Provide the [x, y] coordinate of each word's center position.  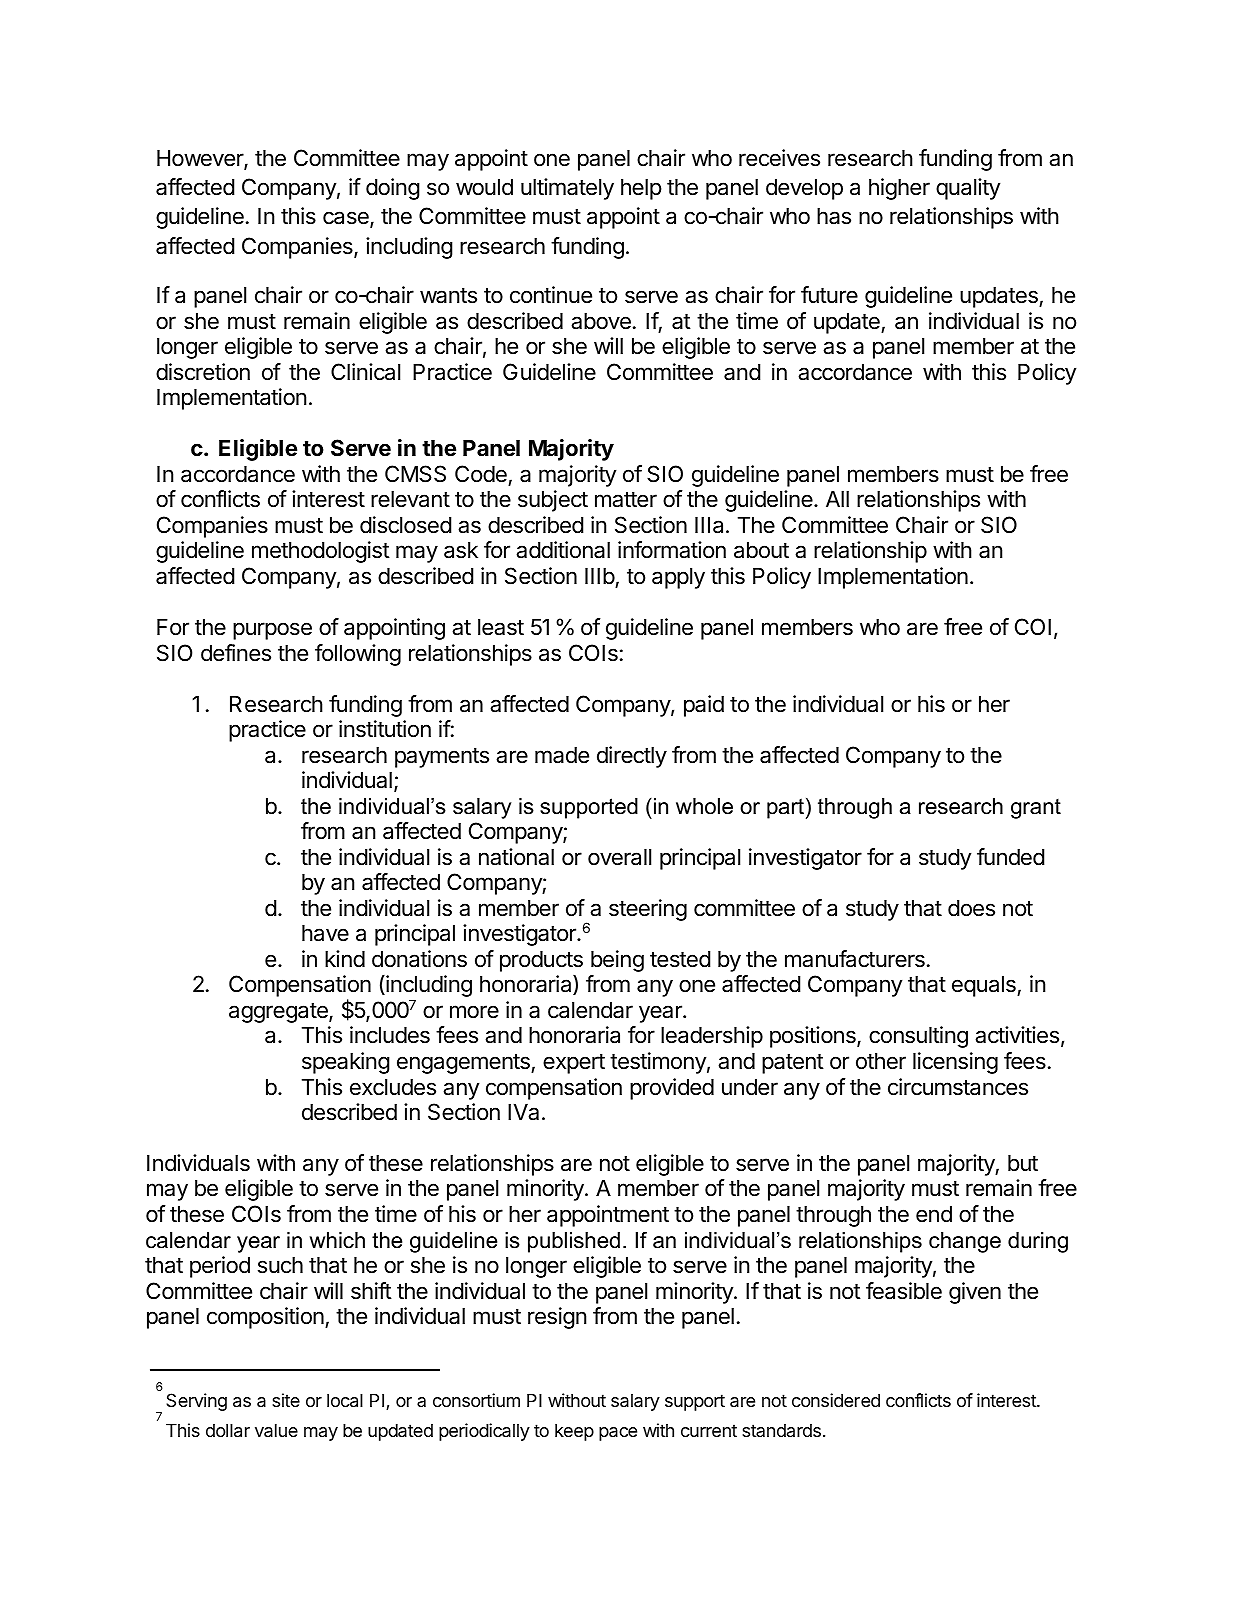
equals [985, 986]
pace [618, 1434]
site [286, 1400]
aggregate [279, 1013]
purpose [272, 631]
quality [968, 189]
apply [678, 578]
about [761, 550]
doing [393, 189]
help [641, 189]
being [617, 961]
